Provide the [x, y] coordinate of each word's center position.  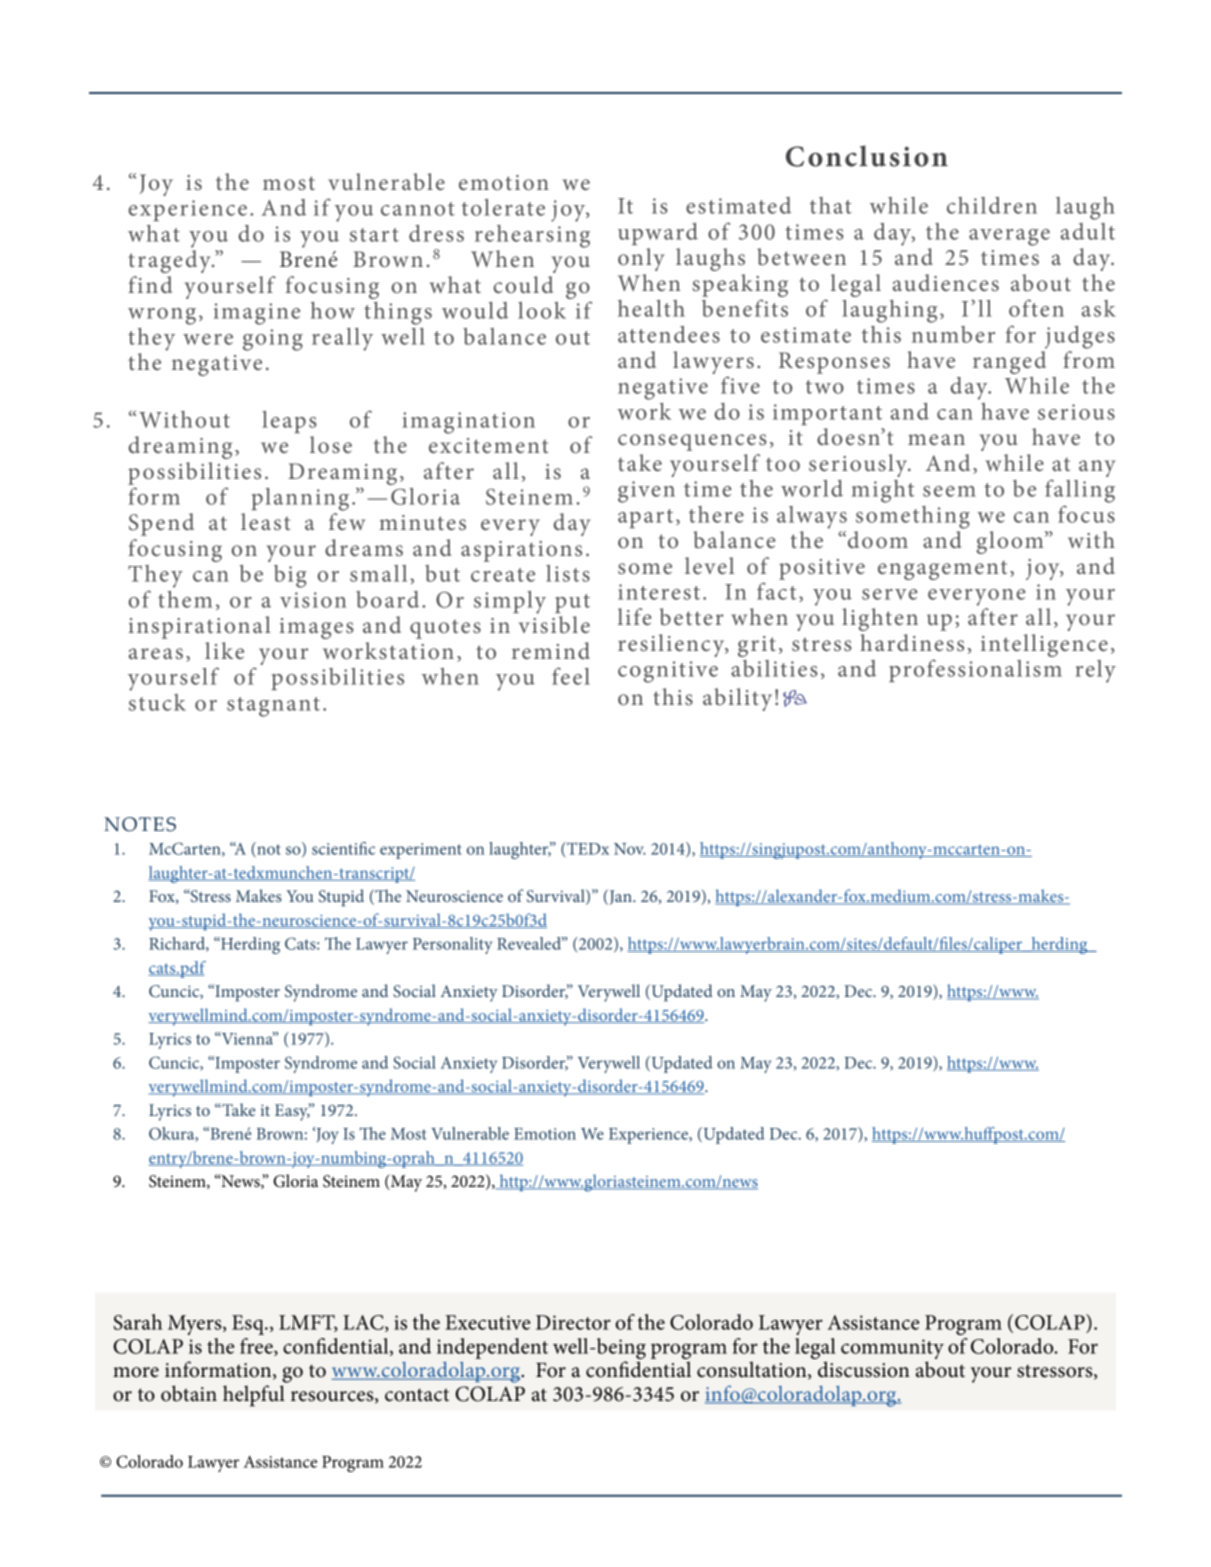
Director [573, 1322]
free [257, 1347]
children [992, 205]
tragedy [170, 261]
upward [658, 234]
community [892, 1349]
